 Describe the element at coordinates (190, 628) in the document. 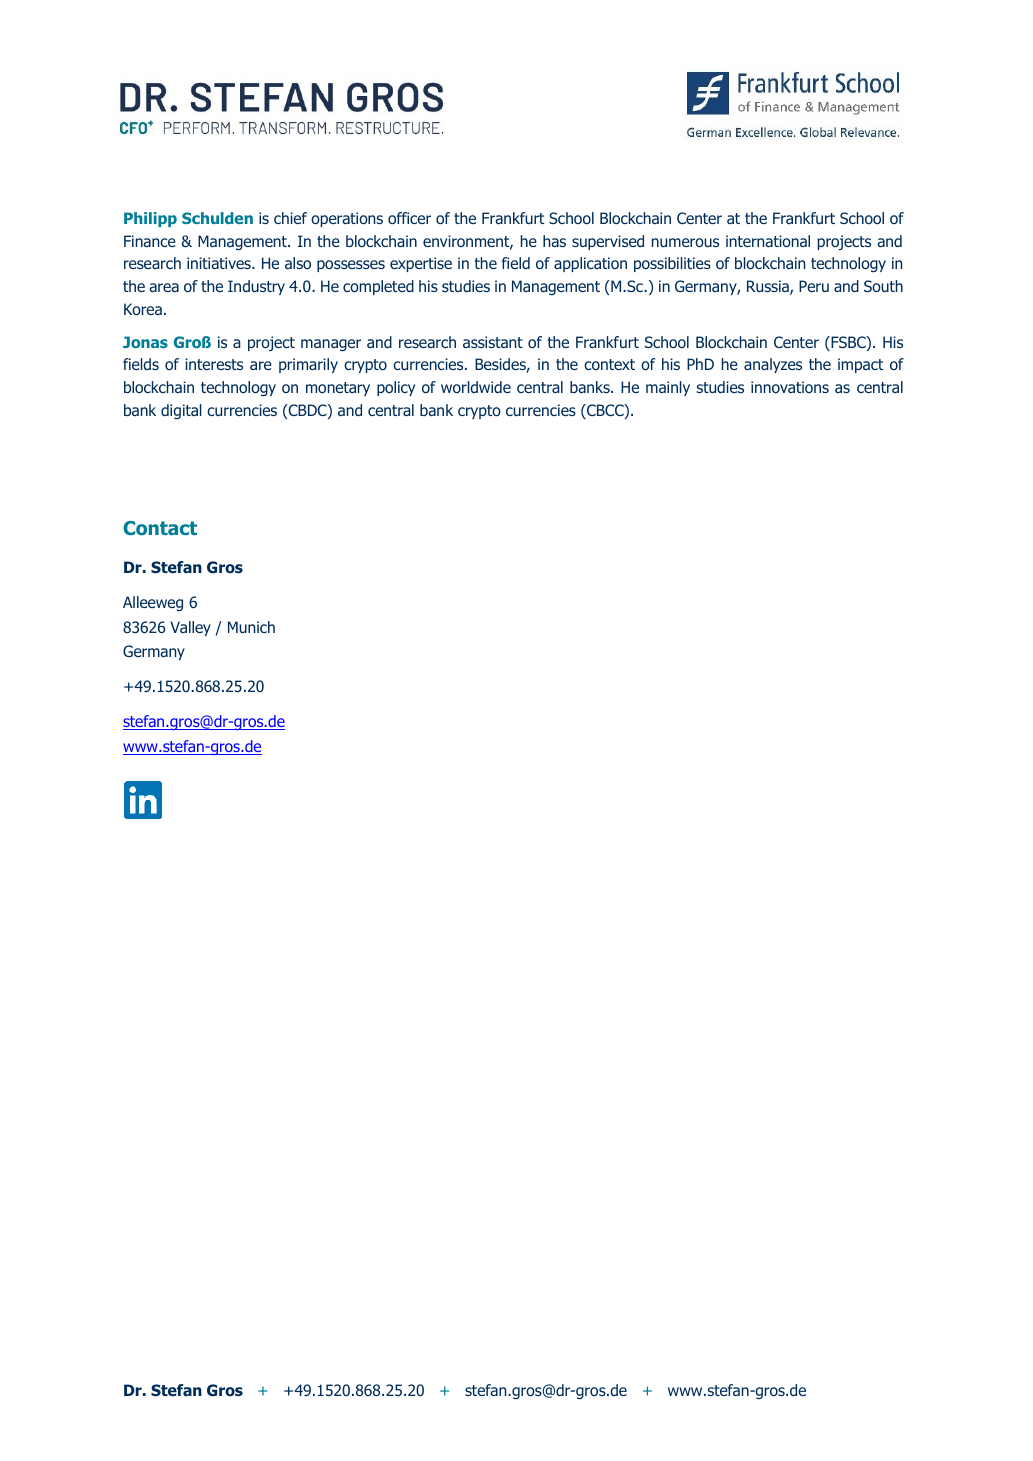

I see `Valley` at that location.
